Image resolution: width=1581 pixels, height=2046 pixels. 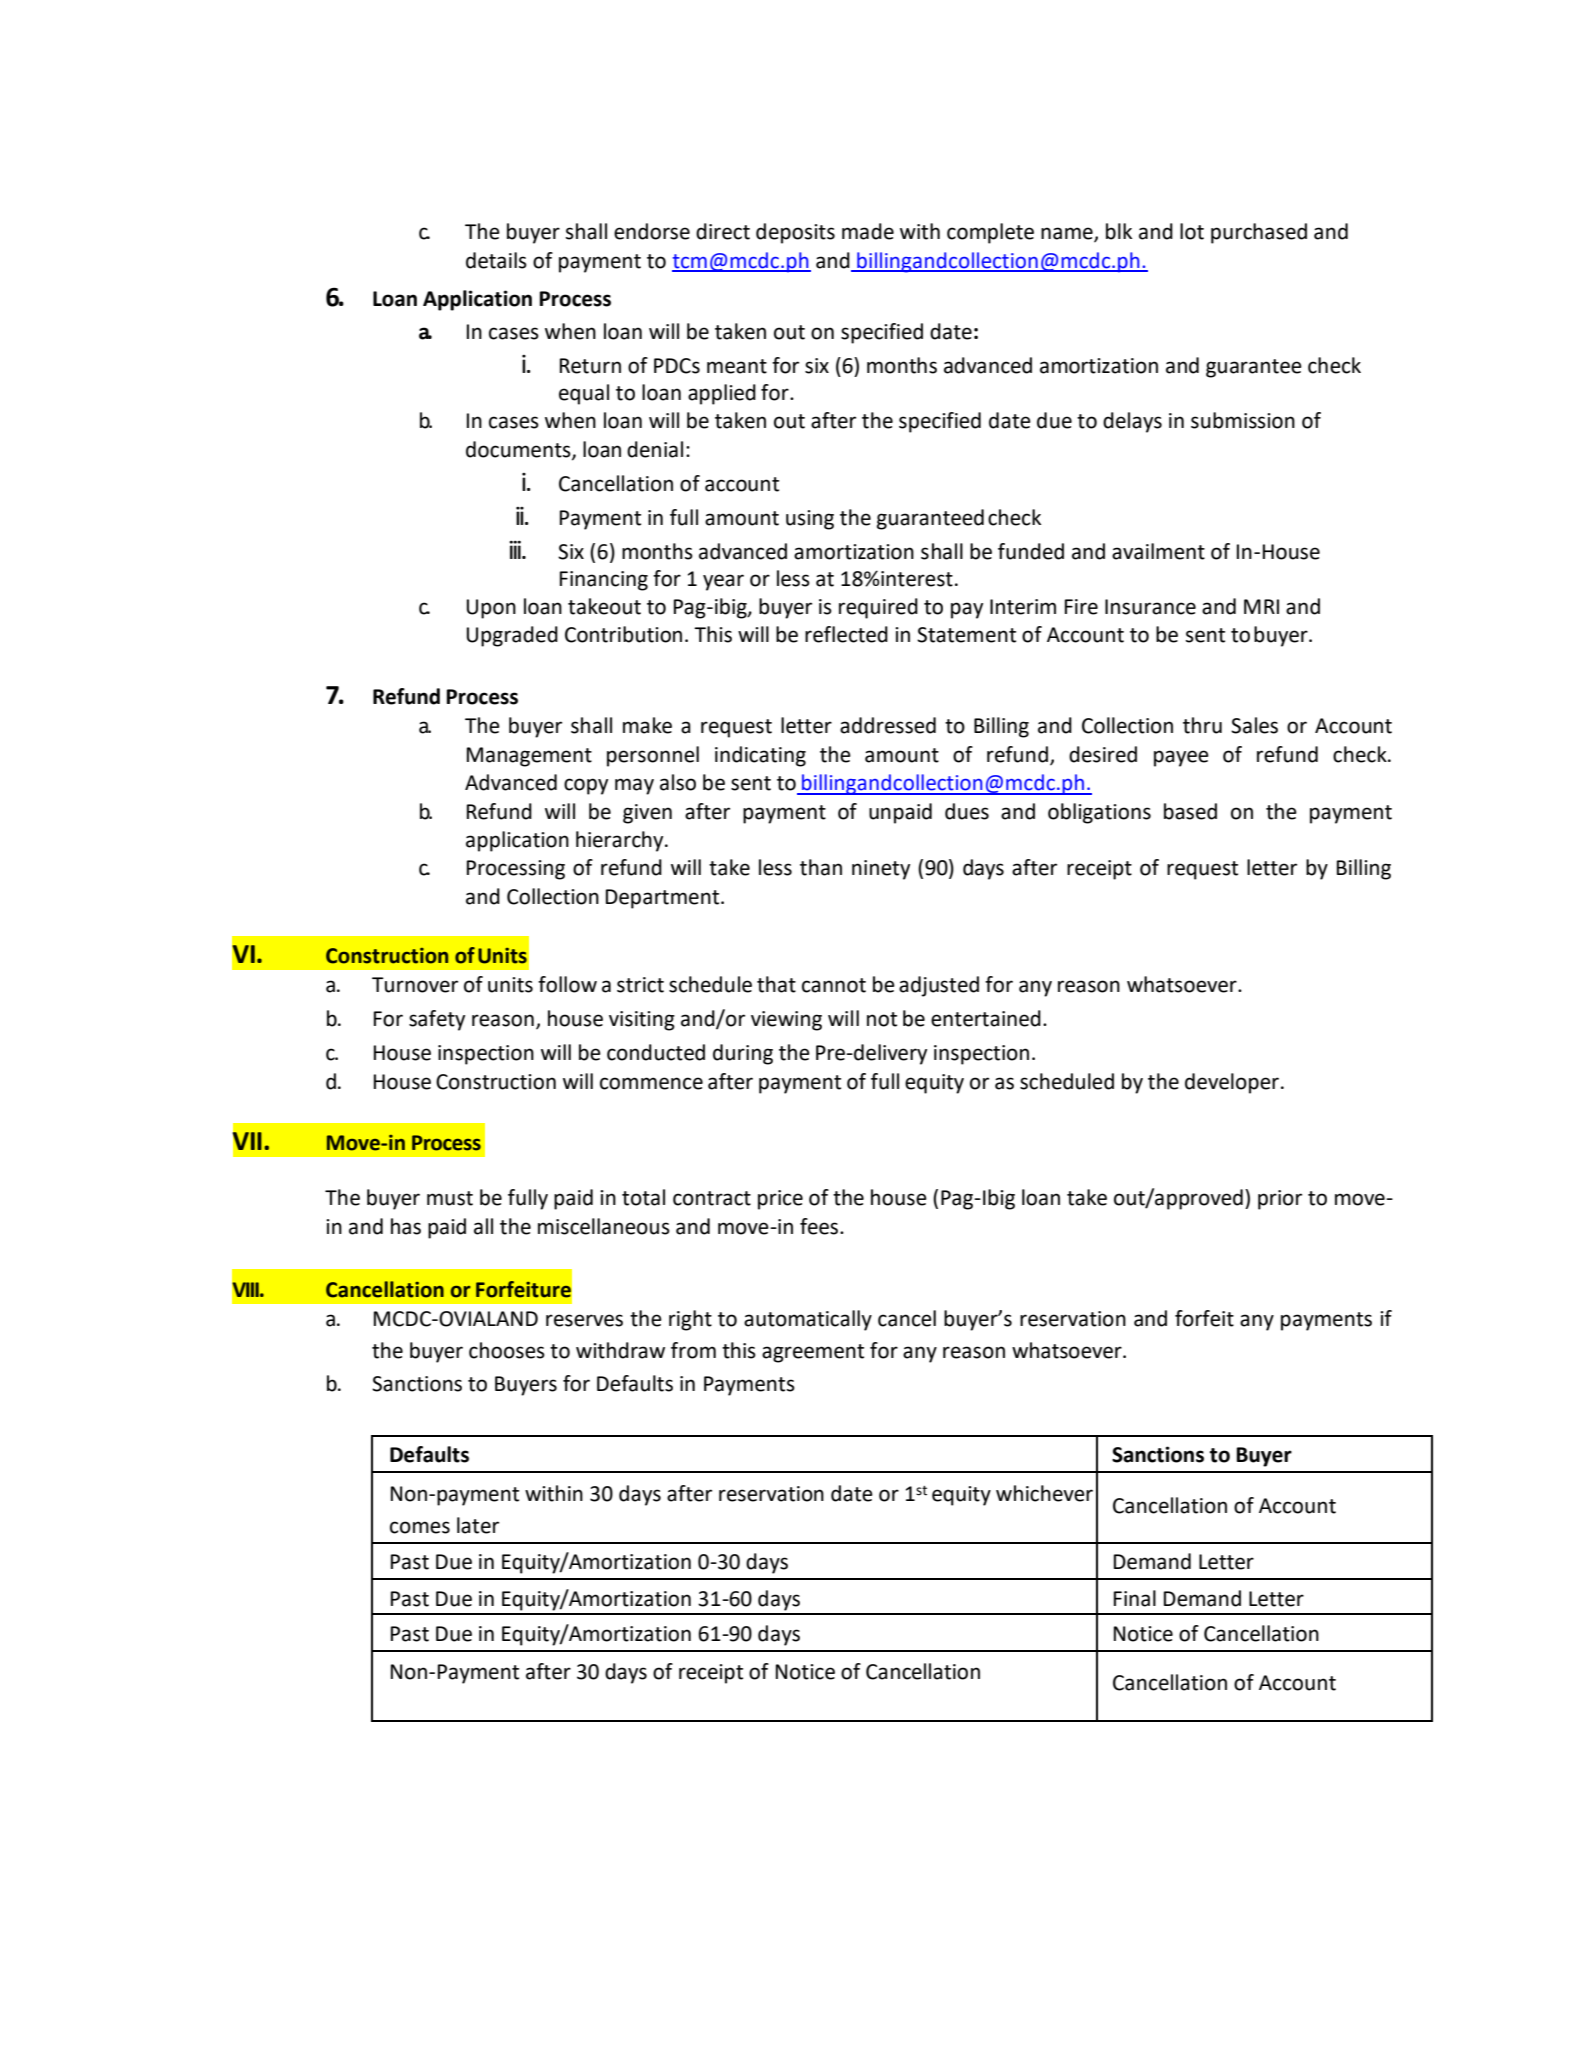 I want to click on details, so click(x=496, y=260).
